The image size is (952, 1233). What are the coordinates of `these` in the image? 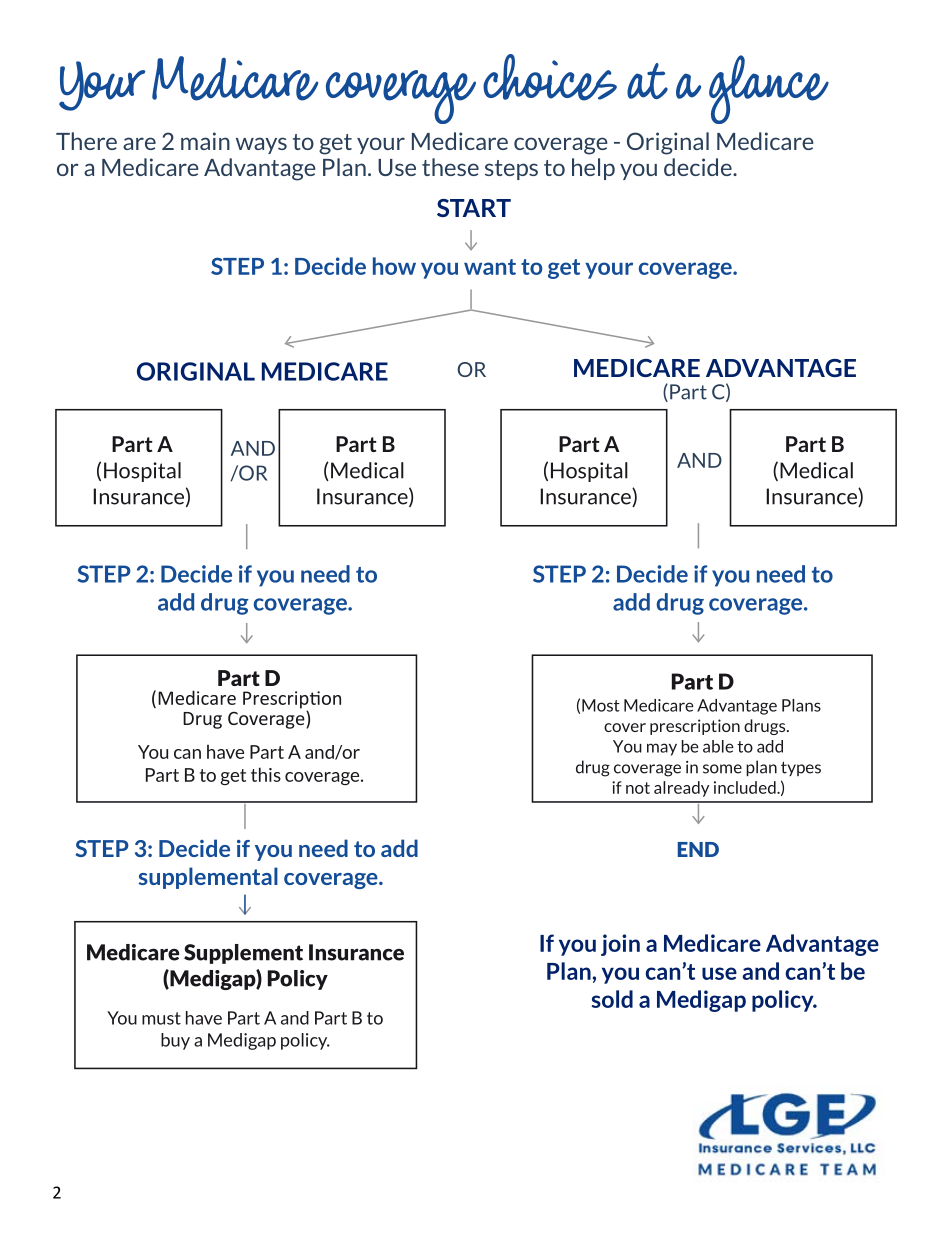 It's located at (450, 167).
